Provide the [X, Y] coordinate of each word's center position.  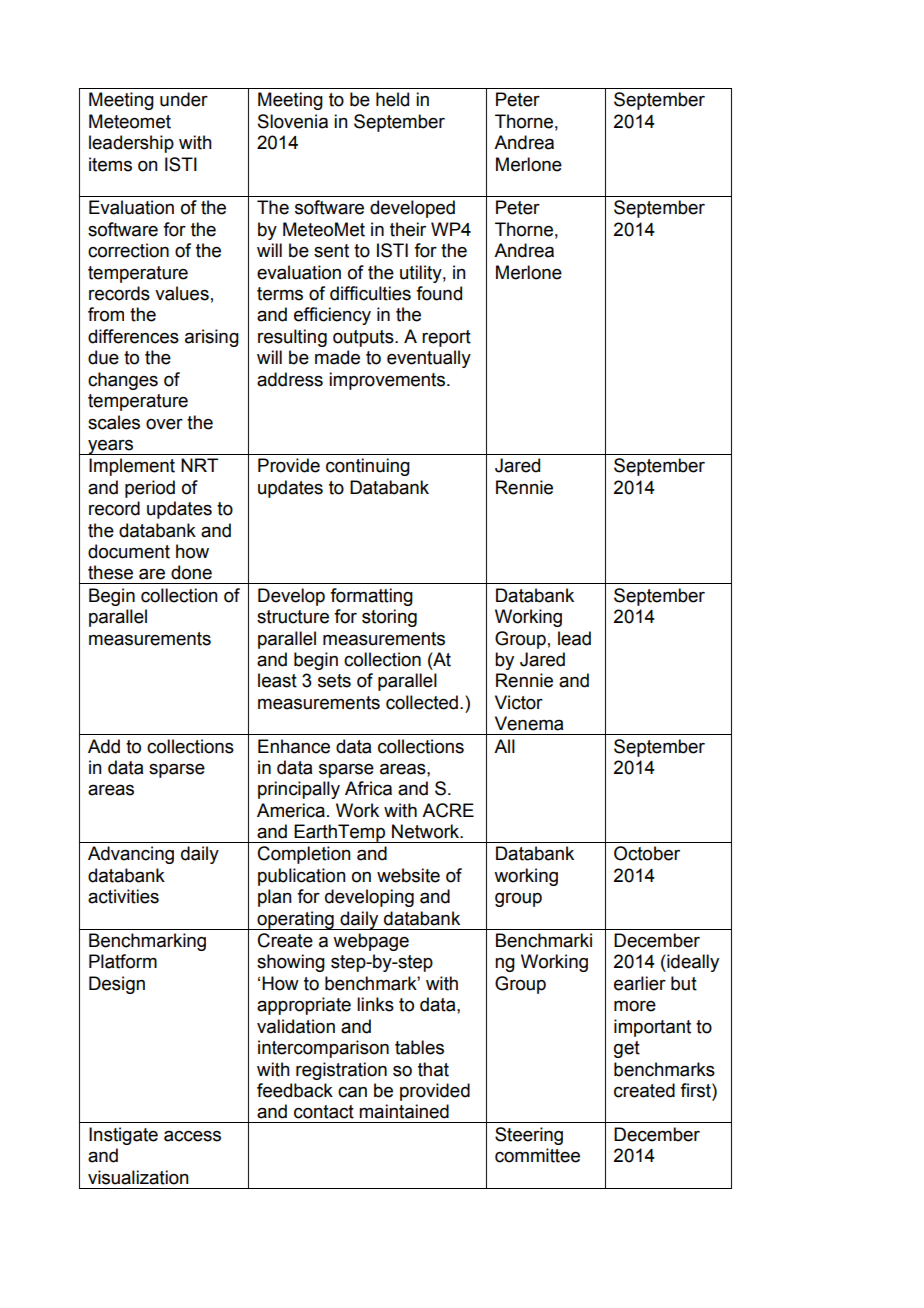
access [192, 1136]
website [408, 875]
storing [389, 618]
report [446, 338]
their [408, 229]
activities [123, 896]
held [392, 99]
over [164, 424]
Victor [519, 702]
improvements [388, 381]
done [191, 572]
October [647, 853]
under [184, 99]
